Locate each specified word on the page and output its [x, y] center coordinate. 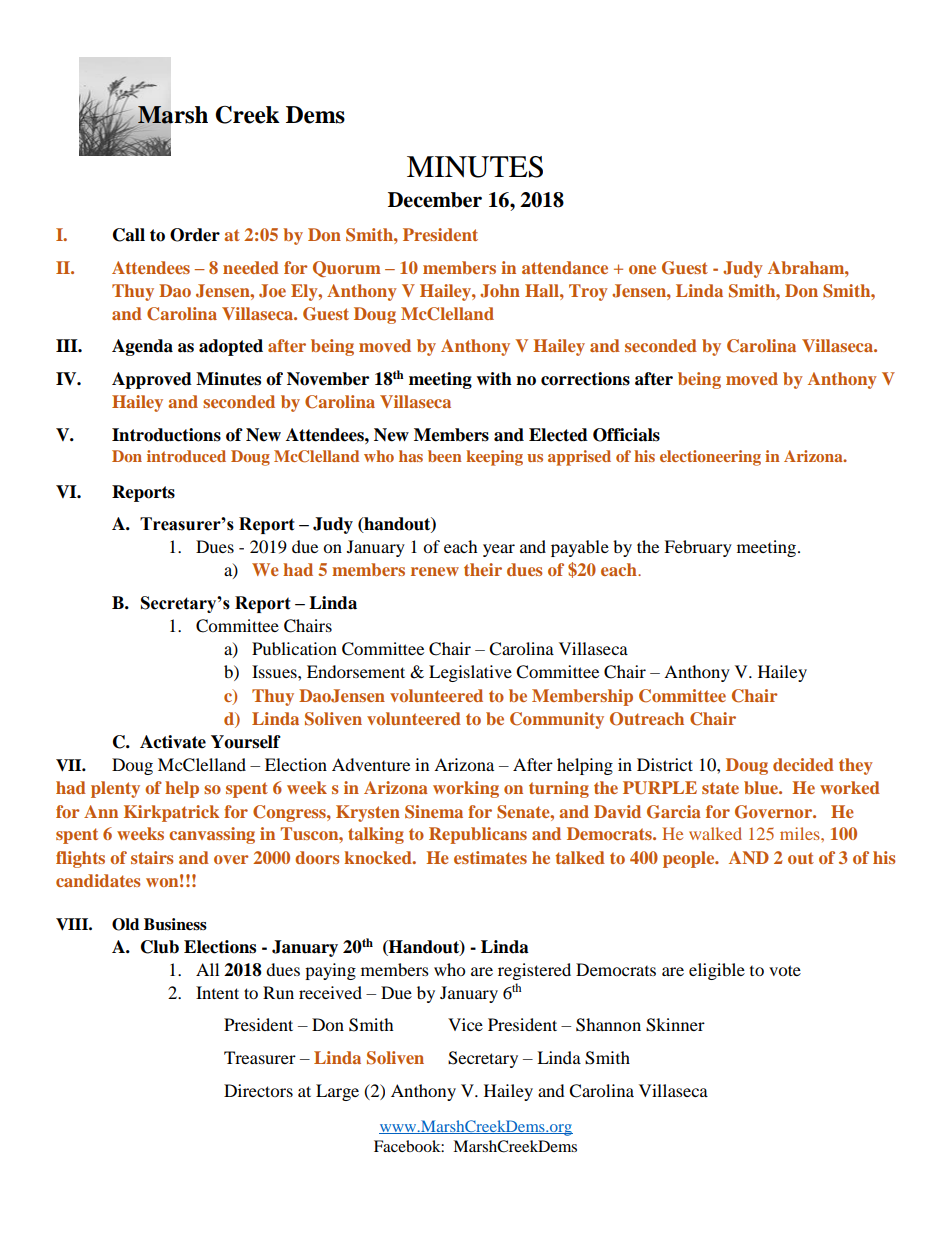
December [435, 200]
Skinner [675, 1025]
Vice [465, 1024]
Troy [588, 292]
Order [195, 235]
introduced [186, 456]
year [499, 550]
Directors [258, 1090]
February [698, 548]
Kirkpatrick [171, 813]
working [466, 789]
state [720, 788]
